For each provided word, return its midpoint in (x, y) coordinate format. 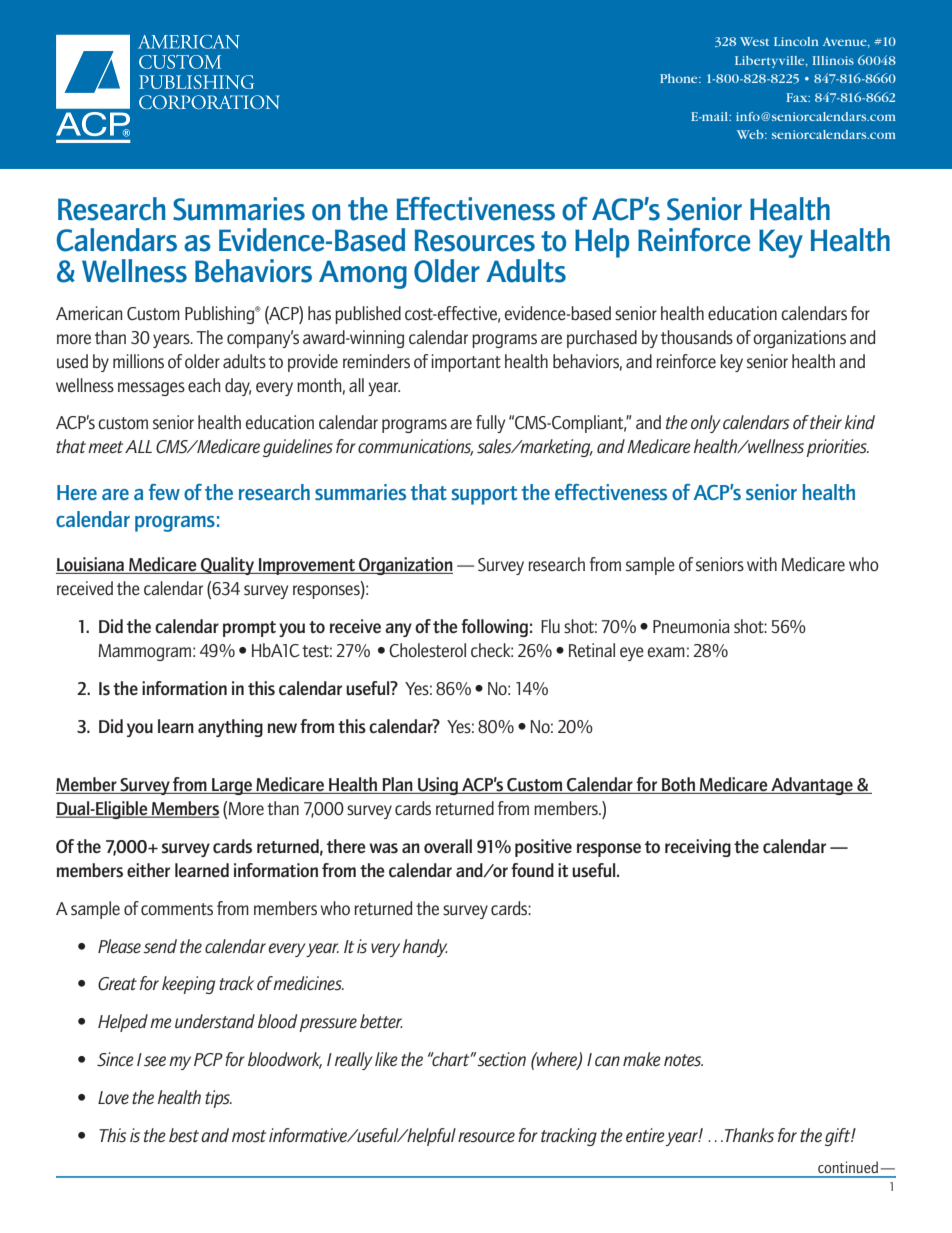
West (754, 41)
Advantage (812, 786)
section (501, 1059)
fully (490, 424)
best (184, 1135)
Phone (680, 78)
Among (363, 274)
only (706, 424)
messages (151, 389)
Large (232, 786)
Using (438, 786)
